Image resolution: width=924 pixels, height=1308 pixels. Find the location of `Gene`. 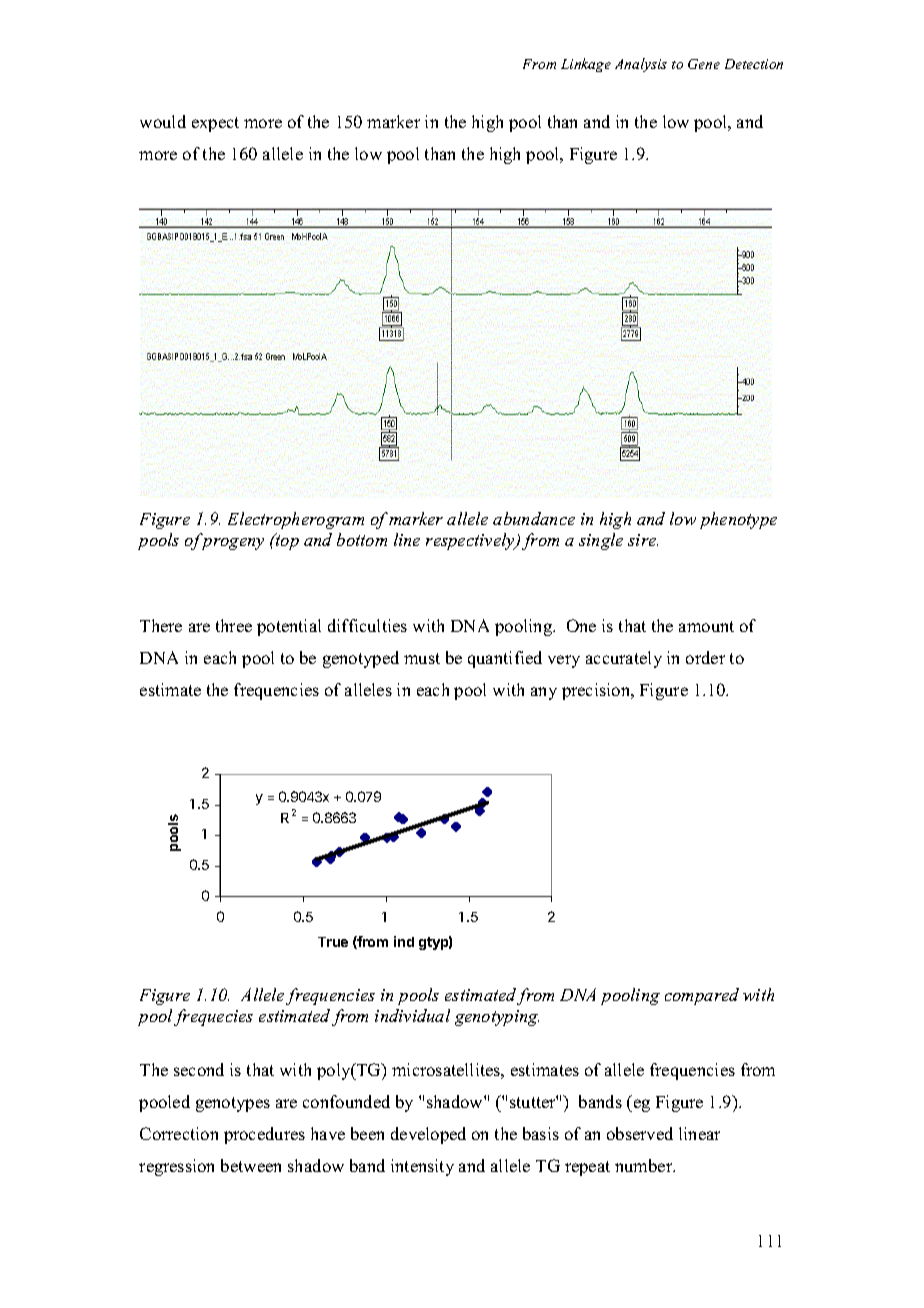

Gene is located at coordinates (704, 64).
